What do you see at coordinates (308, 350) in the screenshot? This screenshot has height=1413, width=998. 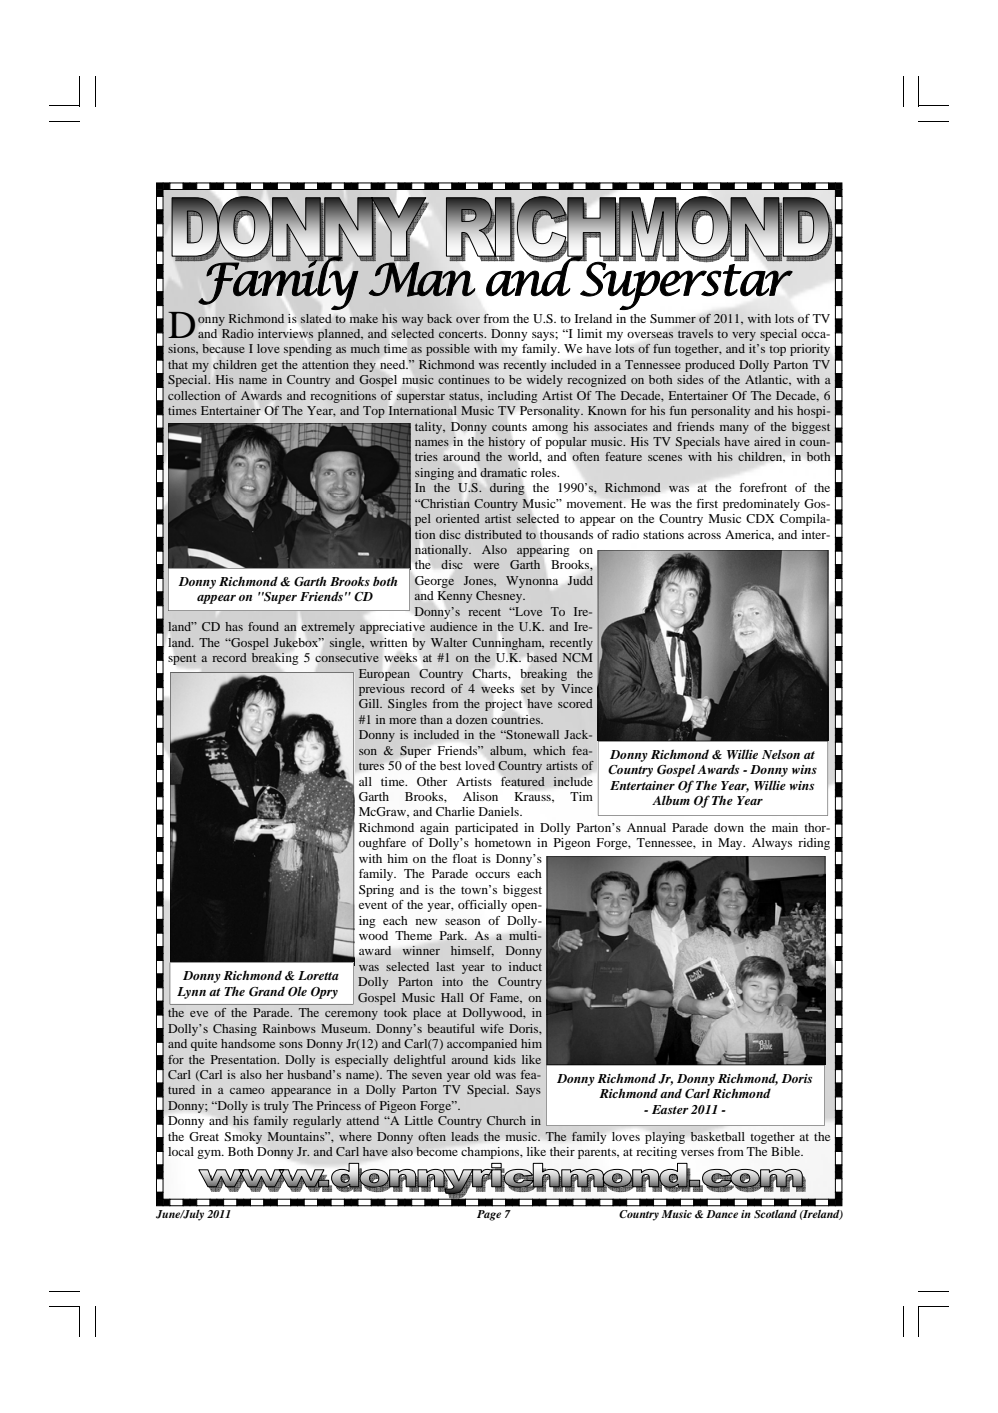 I see `spending` at bounding box center [308, 350].
